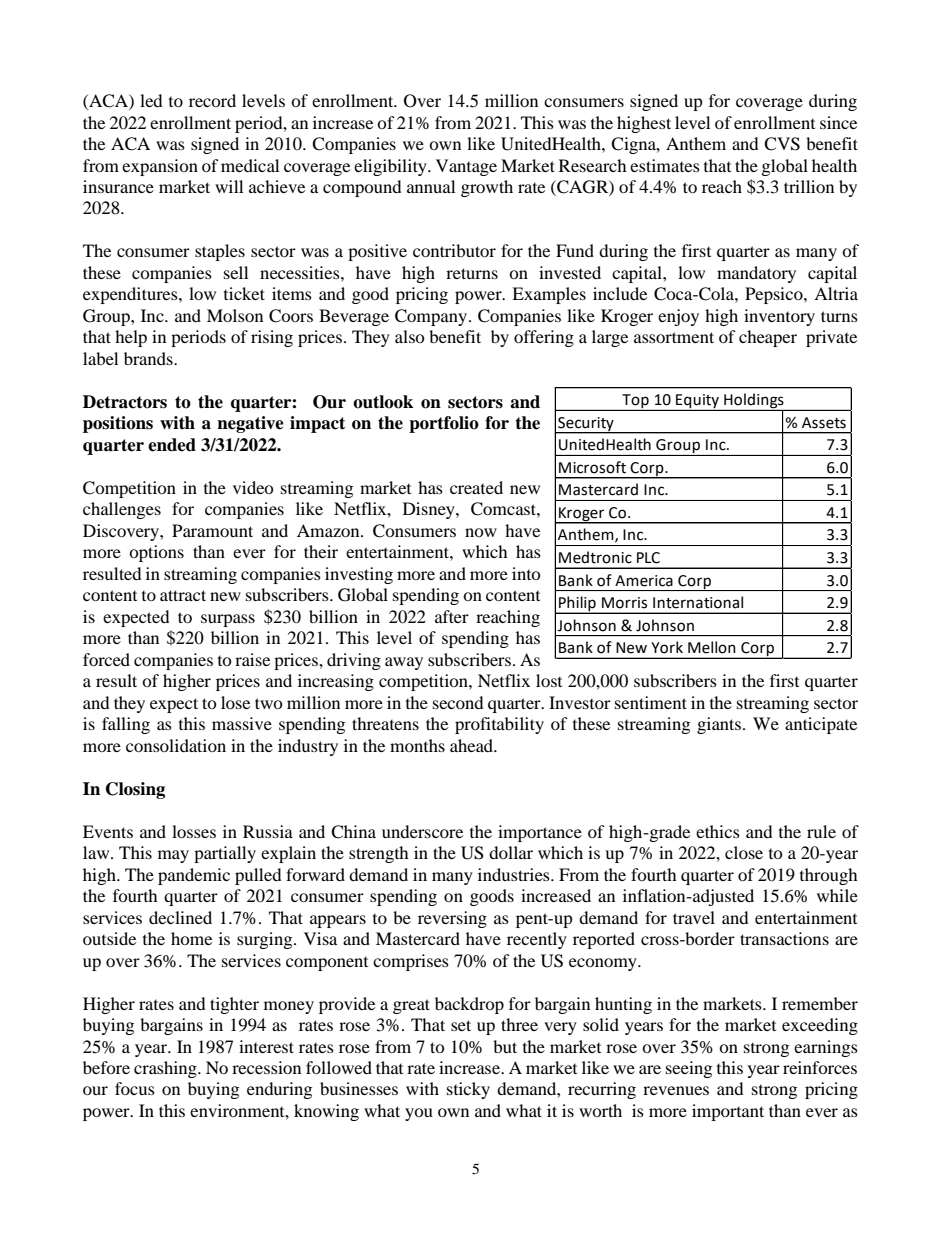  Describe the element at coordinates (458, 702) in the screenshot. I see `second` at that location.
